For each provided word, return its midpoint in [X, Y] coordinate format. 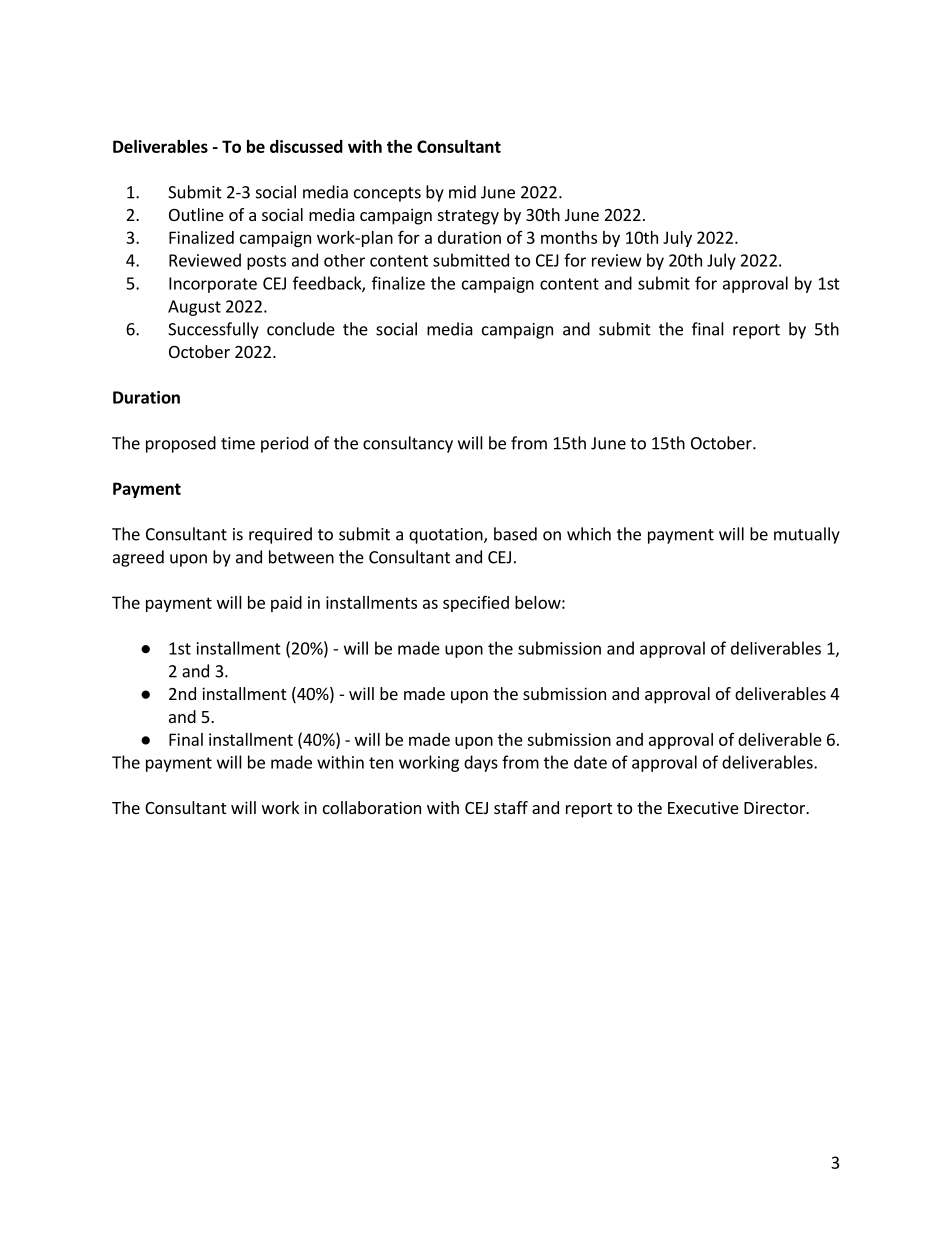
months [569, 237]
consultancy [408, 444]
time [238, 443]
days [481, 763]
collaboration [372, 807]
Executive [703, 807]
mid [462, 192]
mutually [807, 535]
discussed [306, 146]
